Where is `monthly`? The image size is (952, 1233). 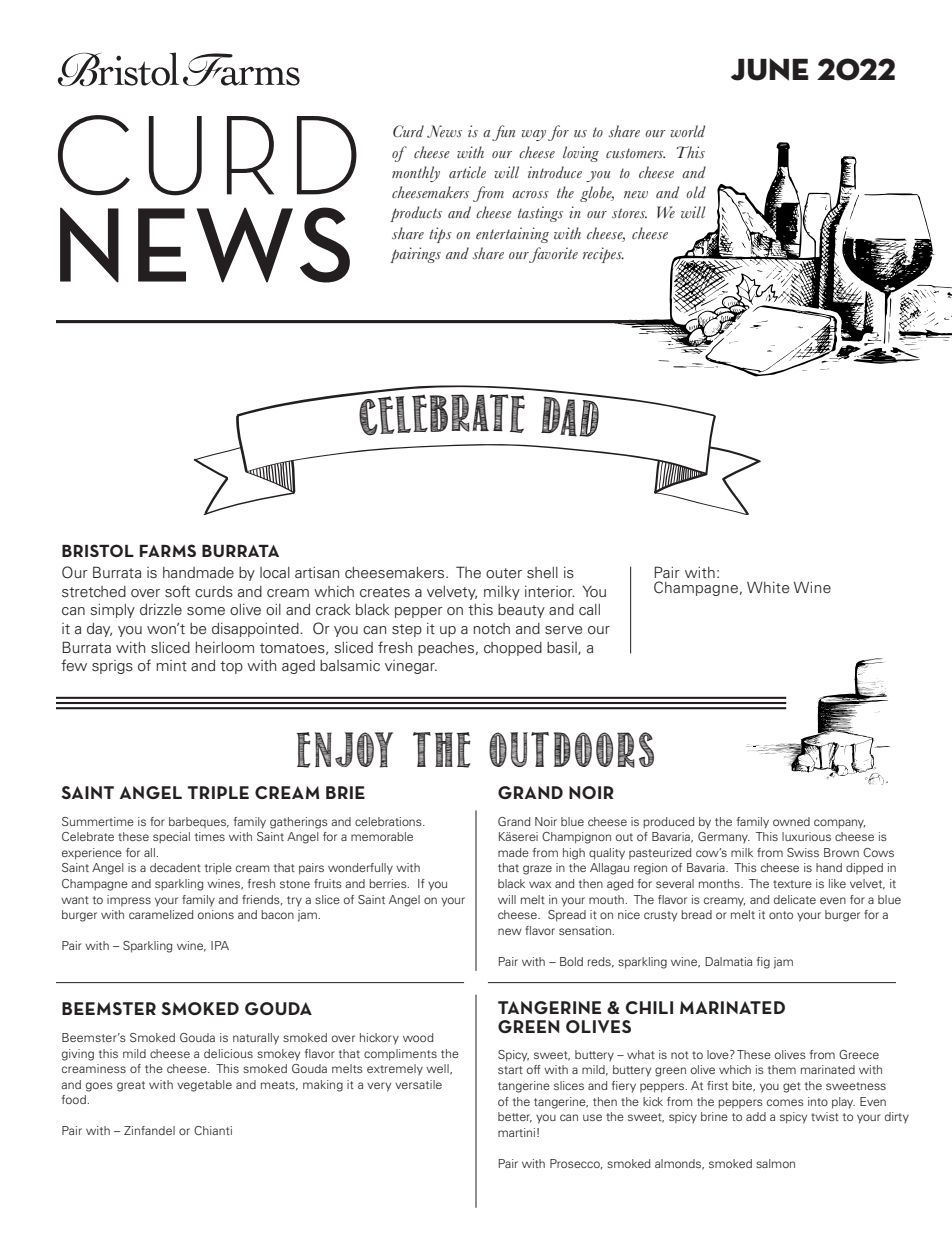
monthly is located at coordinates (416, 174).
